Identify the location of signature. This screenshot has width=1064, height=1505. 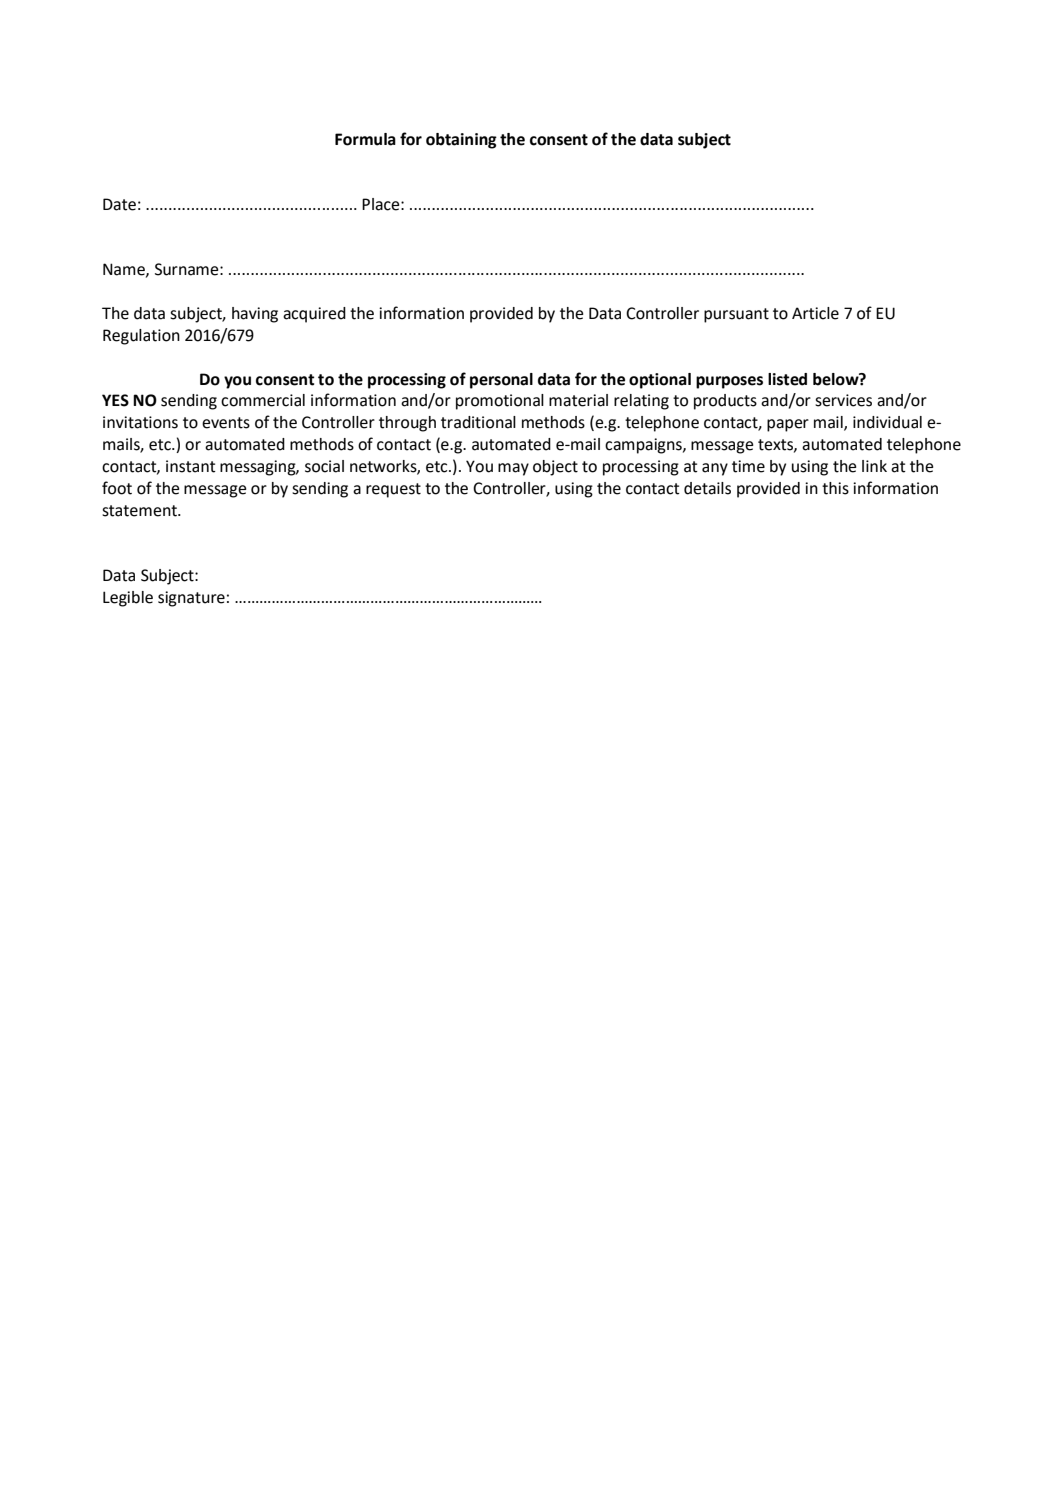
(191, 599).
